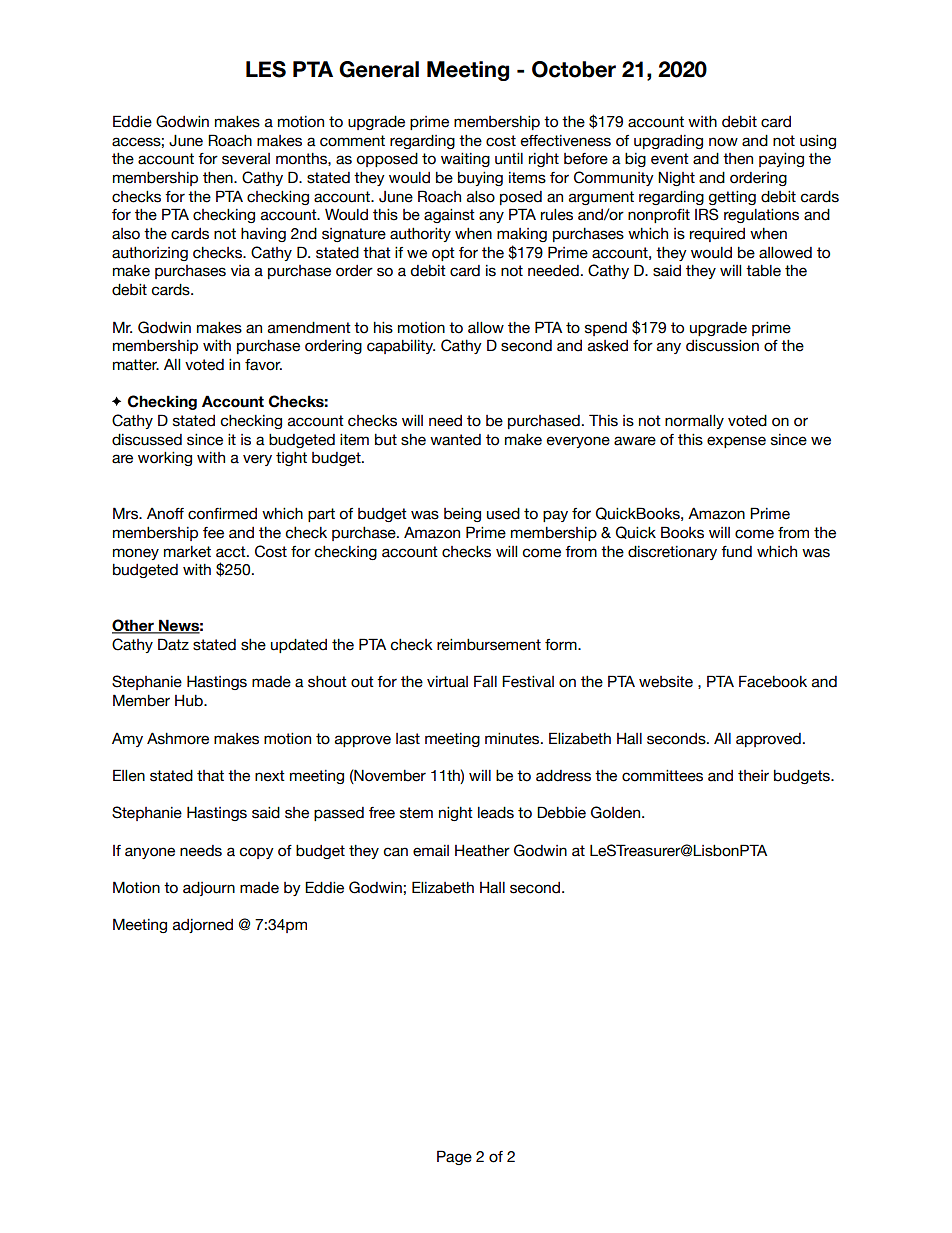 The image size is (952, 1233). I want to click on Page, so click(454, 1157).
